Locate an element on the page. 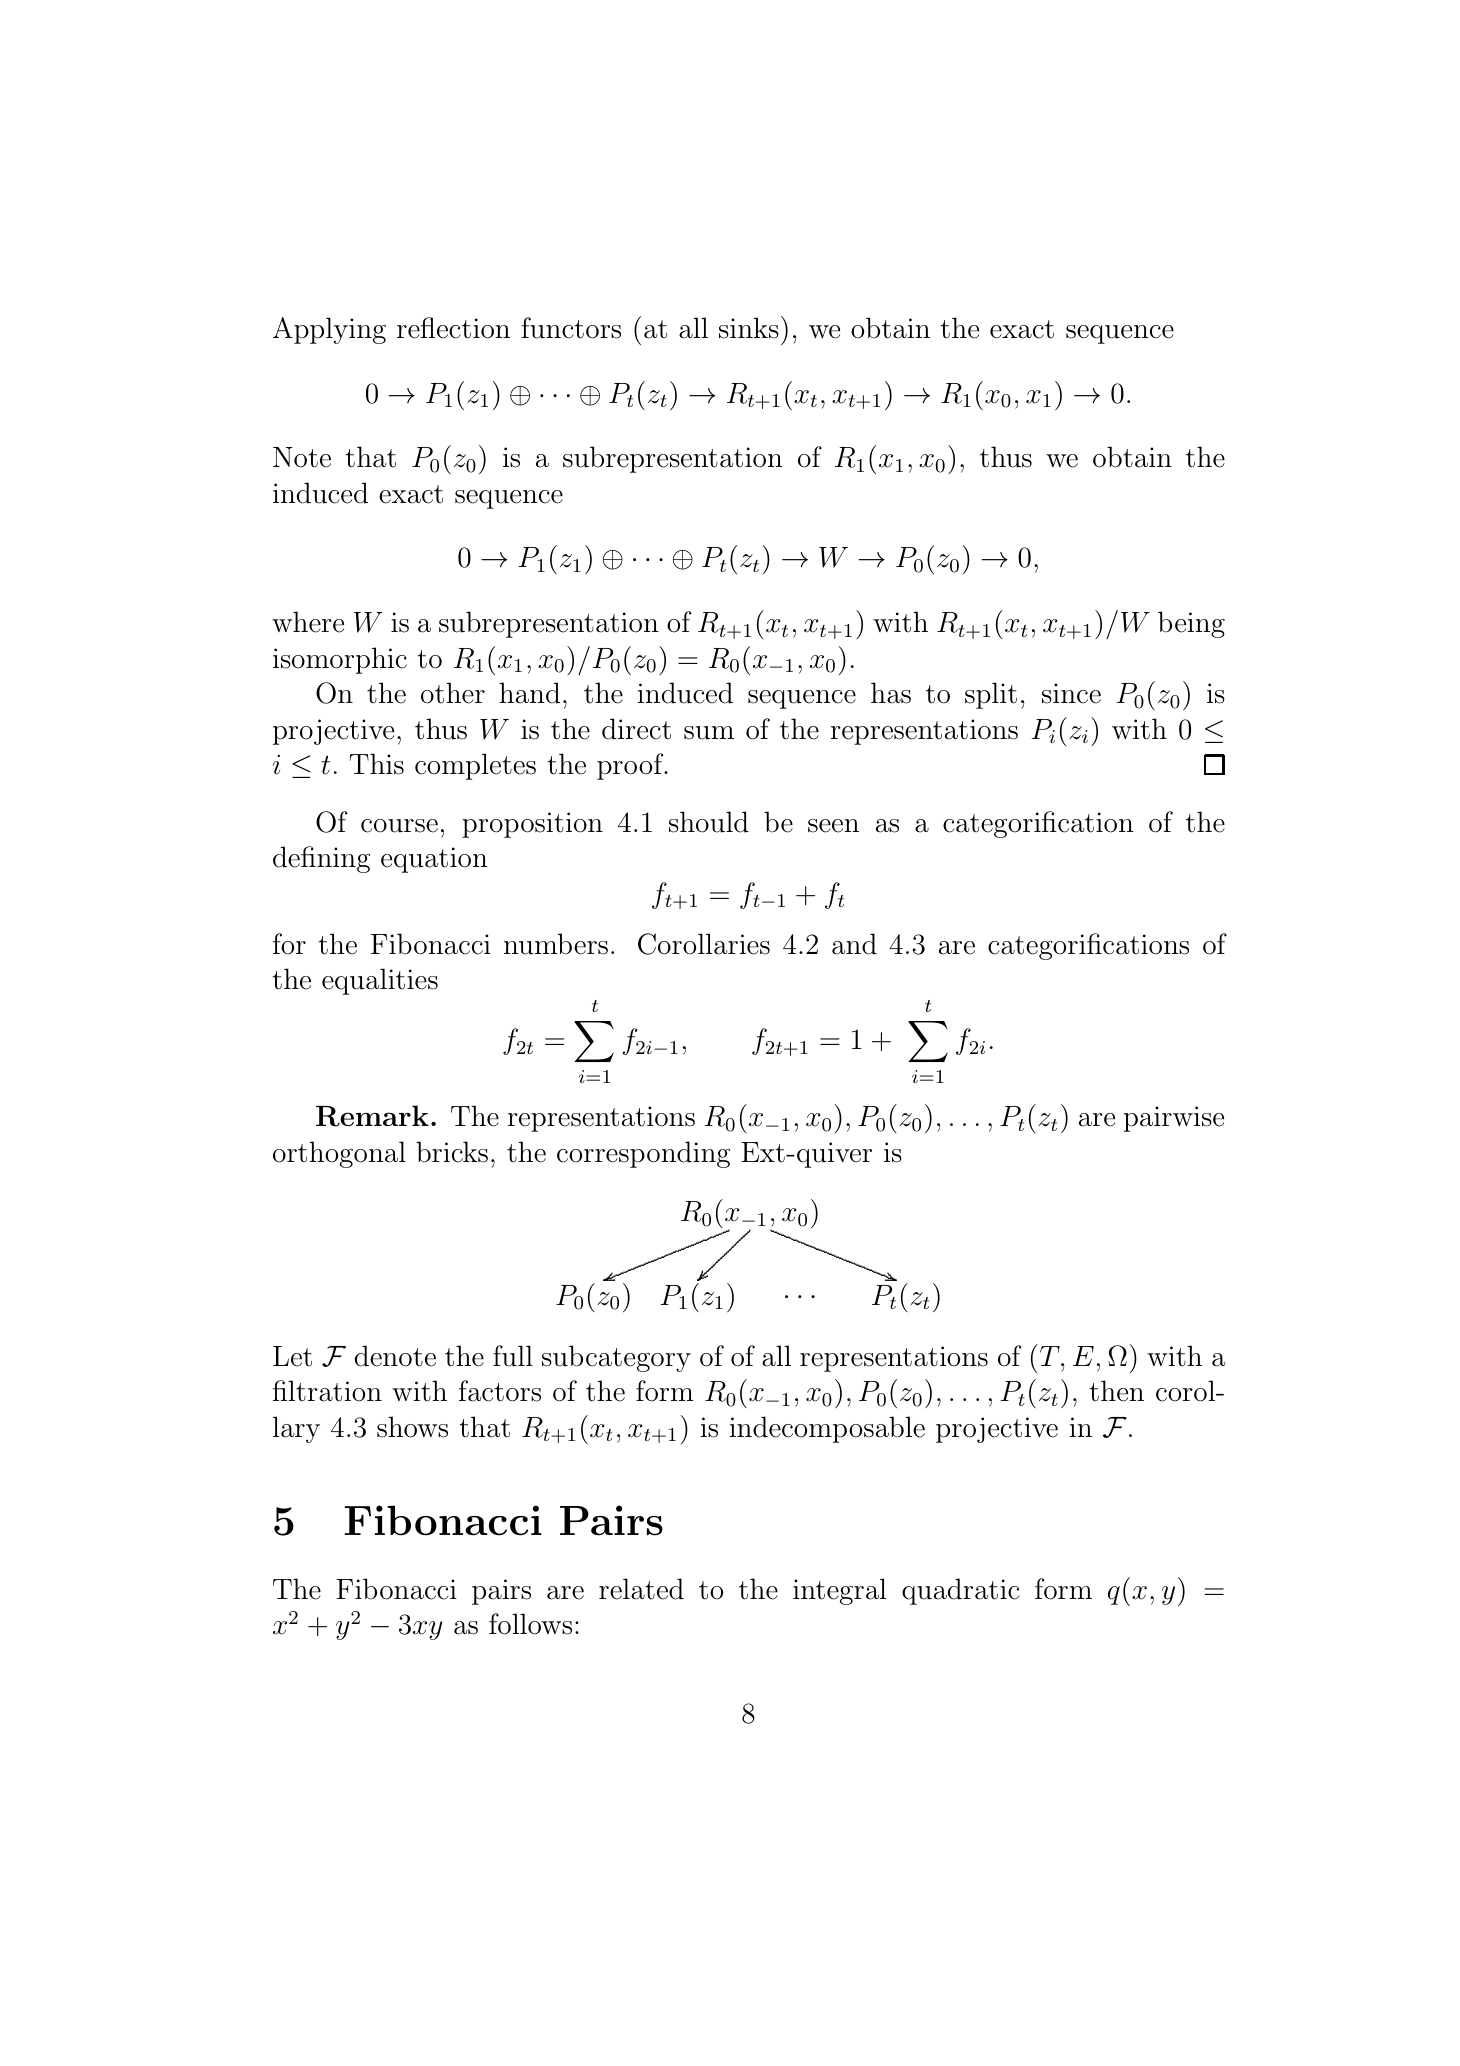  pairwise is located at coordinates (1174, 1119).
